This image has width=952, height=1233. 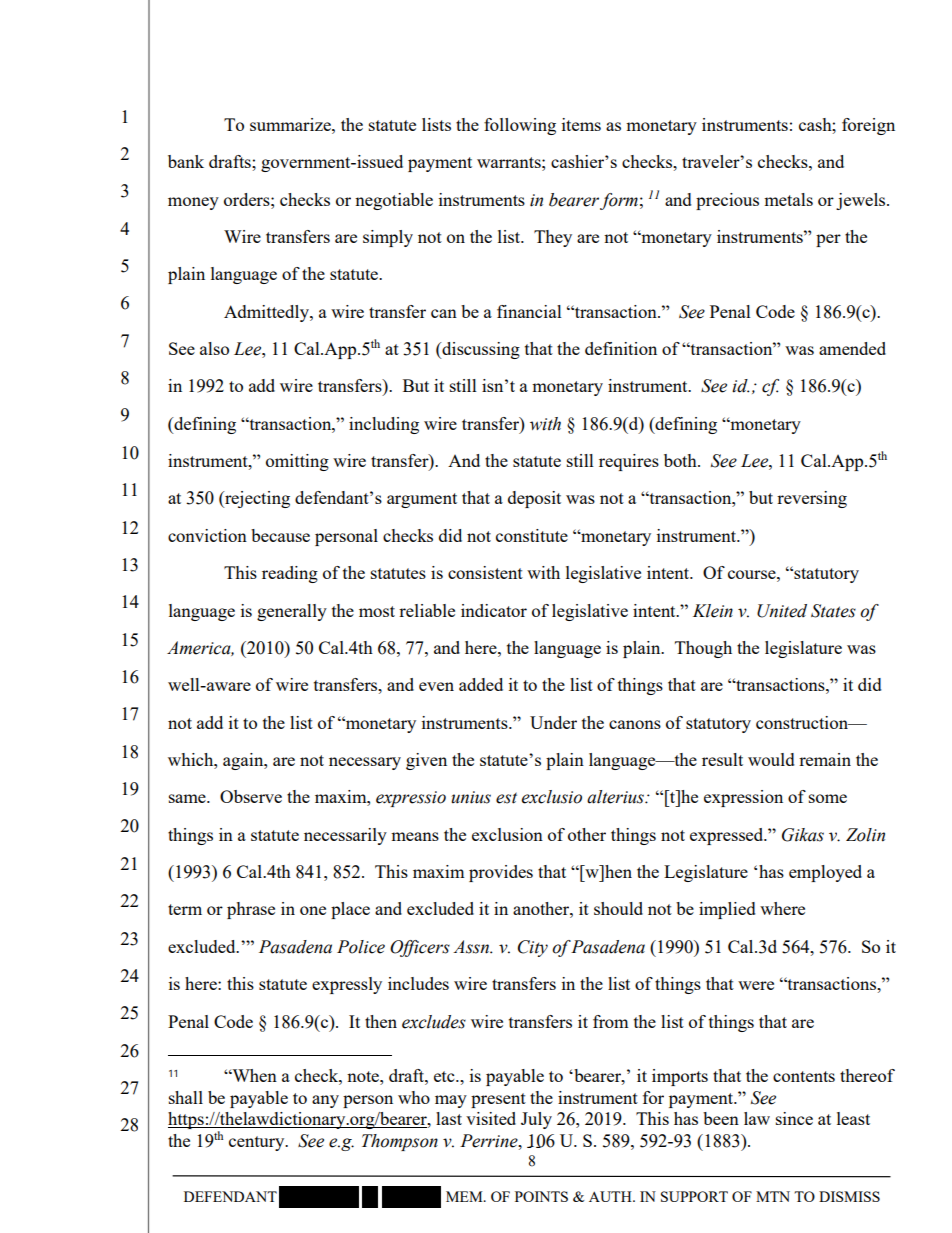 What do you see at coordinates (292, 612) in the image?
I see `generally` at bounding box center [292, 612].
